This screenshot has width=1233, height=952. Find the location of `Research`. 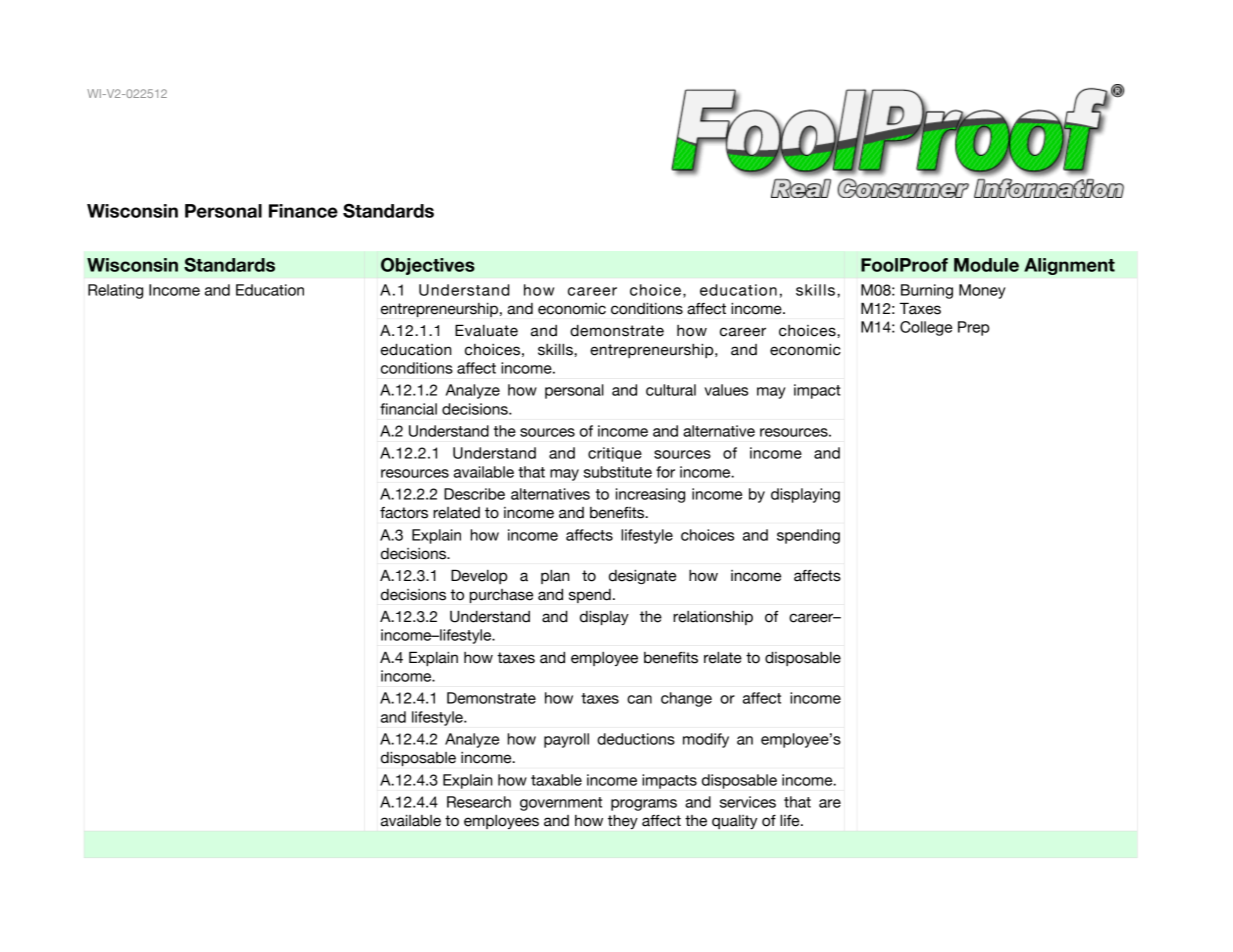

Research is located at coordinates (479, 802).
